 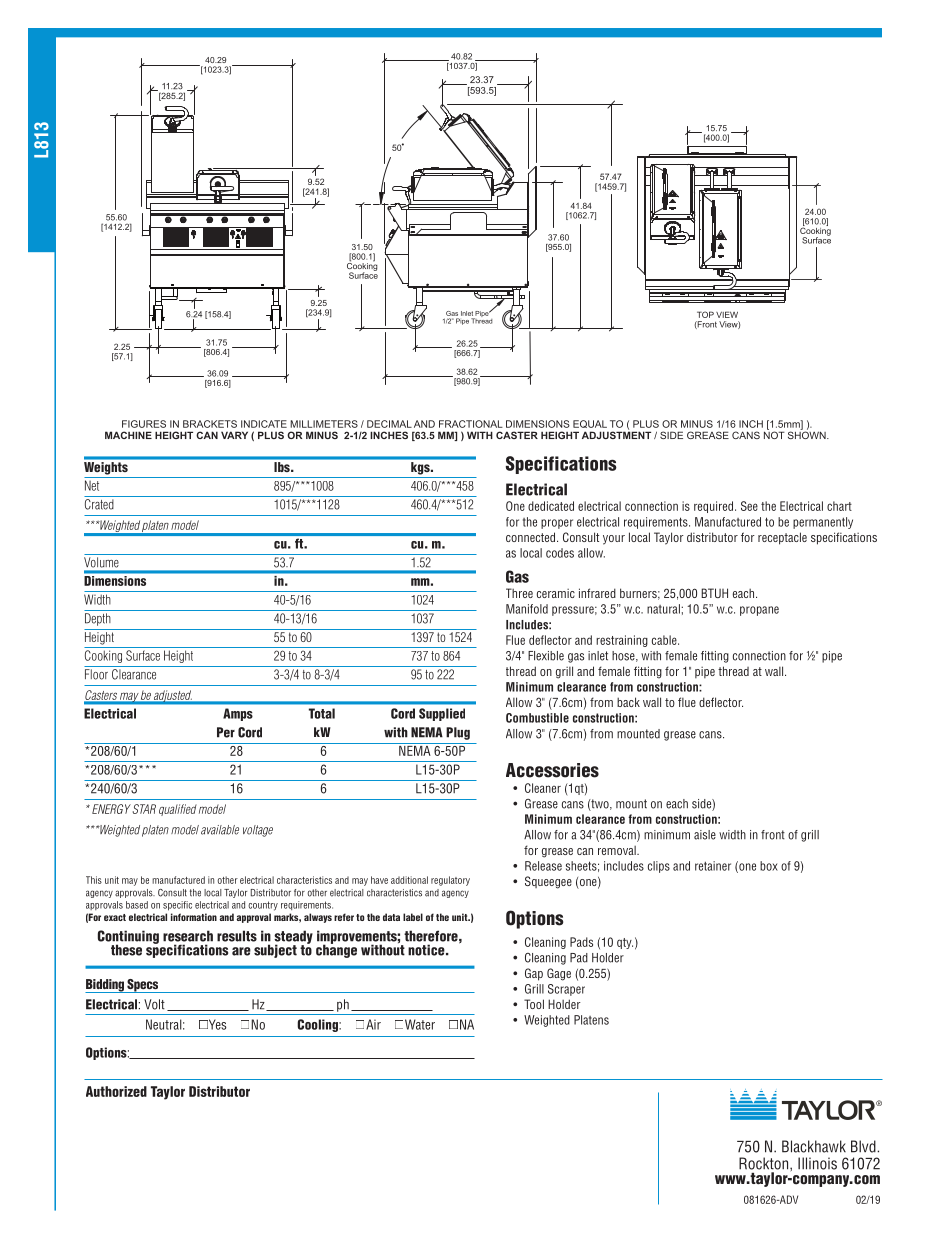 I want to click on Amps, so click(x=238, y=714).
